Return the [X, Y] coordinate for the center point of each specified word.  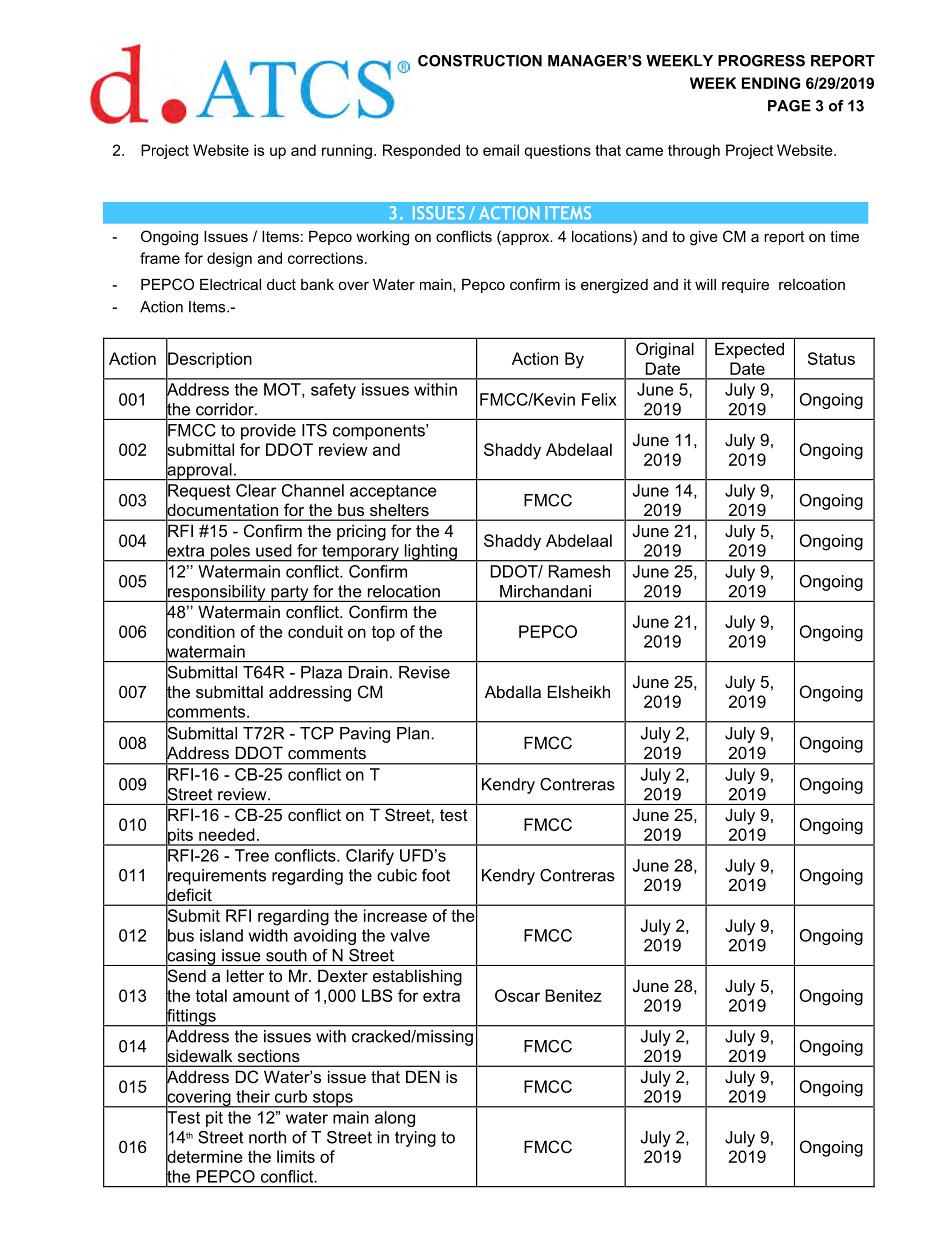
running [347, 151]
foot [436, 875]
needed [227, 834]
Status [831, 358]
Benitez [573, 995]
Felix [599, 399]
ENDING [771, 83]
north [267, 1137]
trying [415, 1139]
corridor [226, 409]
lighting [430, 553]
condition [200, 631]
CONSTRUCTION [480, 61]
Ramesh [579, 571]
